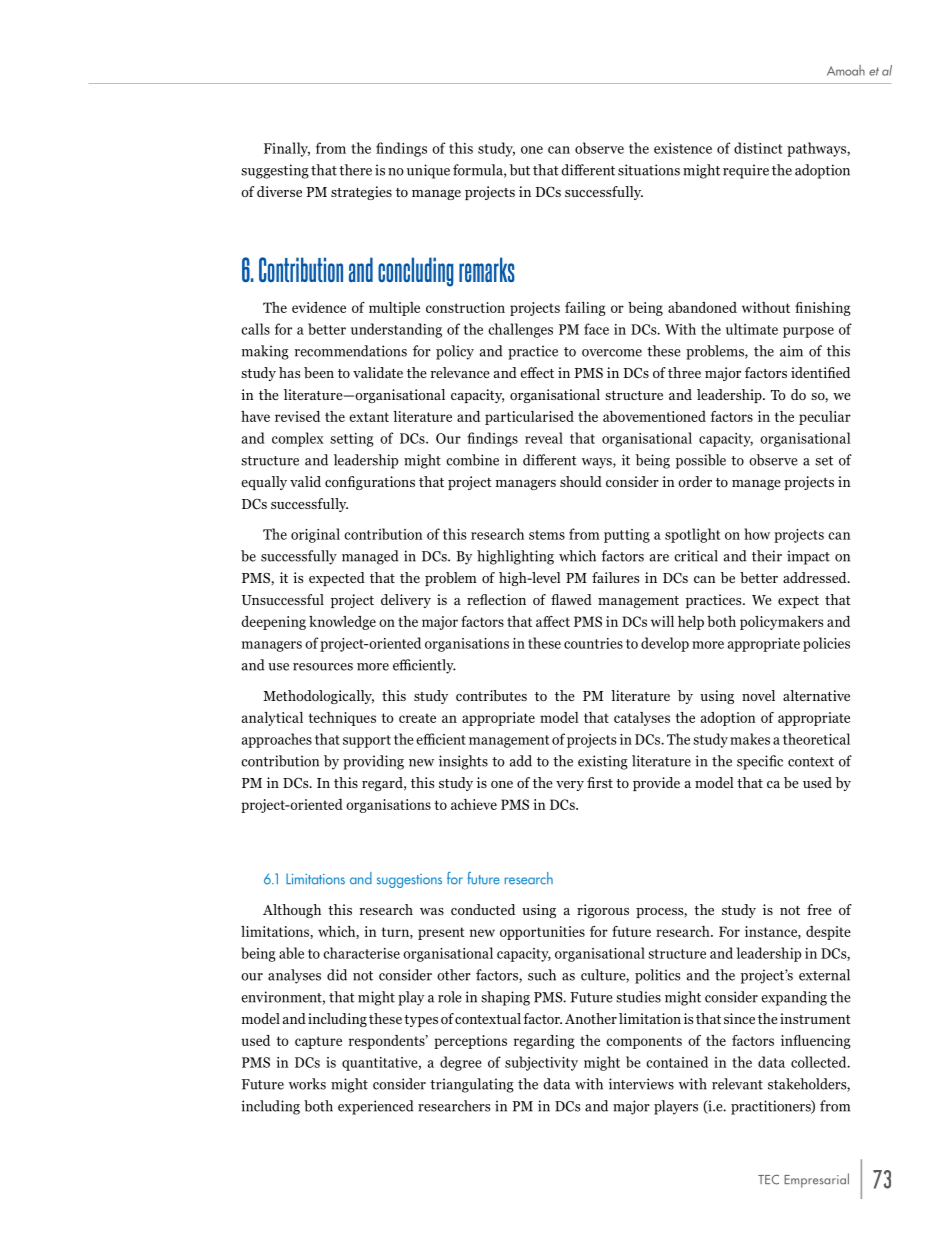  I want to click on works, so click(307, 1084).
